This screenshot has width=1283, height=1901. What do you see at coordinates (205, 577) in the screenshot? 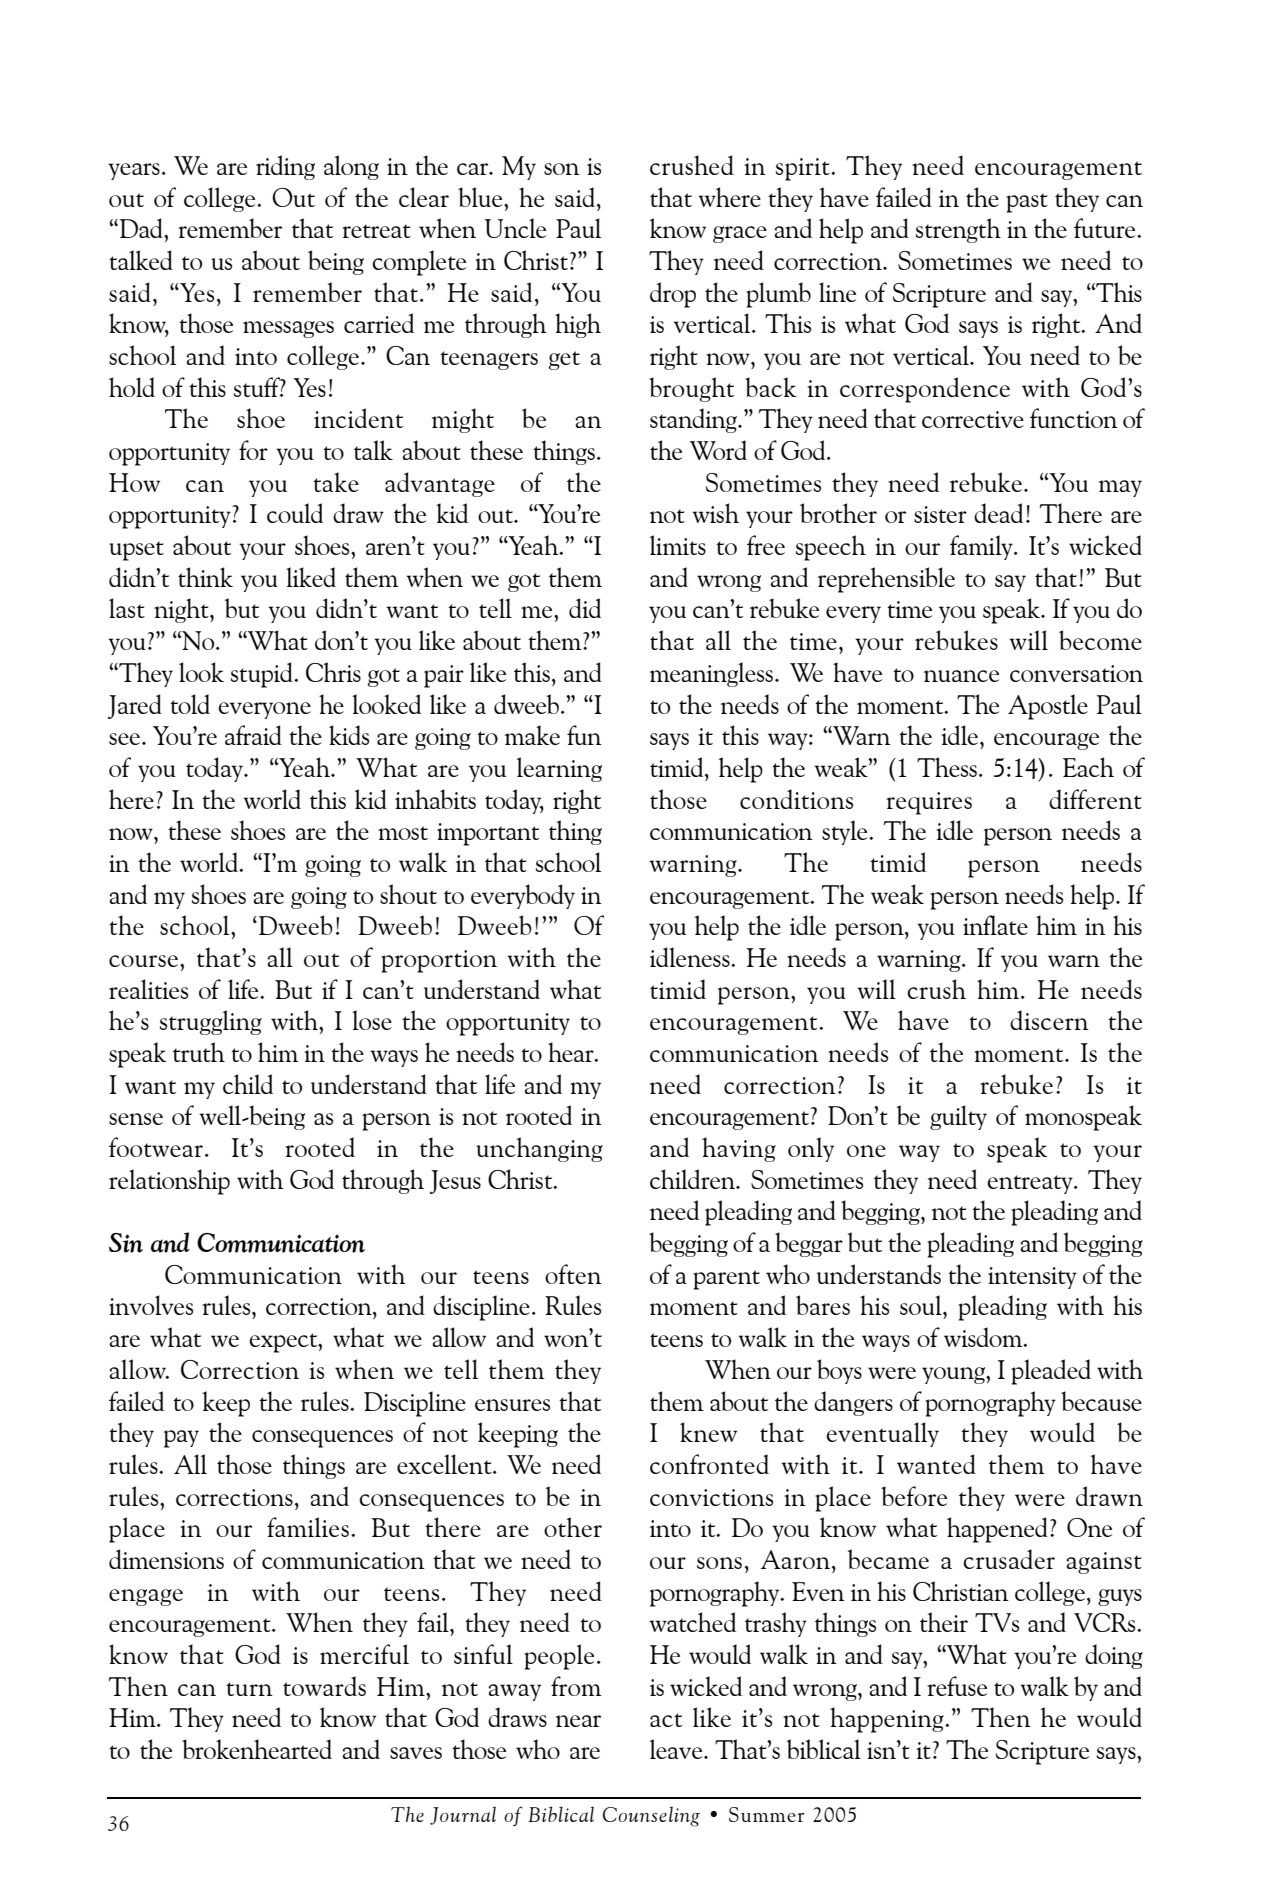
I see `think` at bounding box center [205, 577].
